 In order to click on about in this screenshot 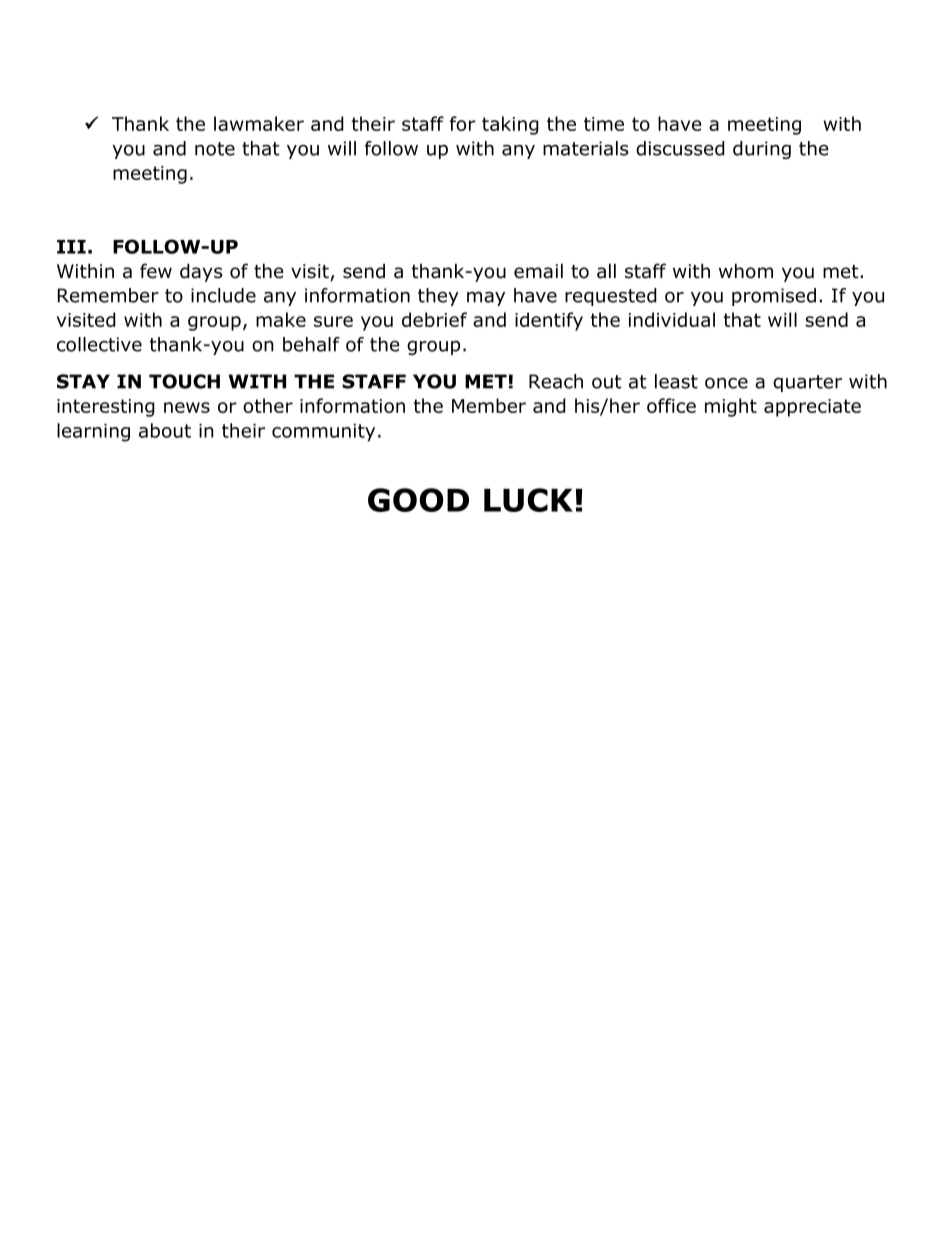, I will do `click(165, 430)`.
